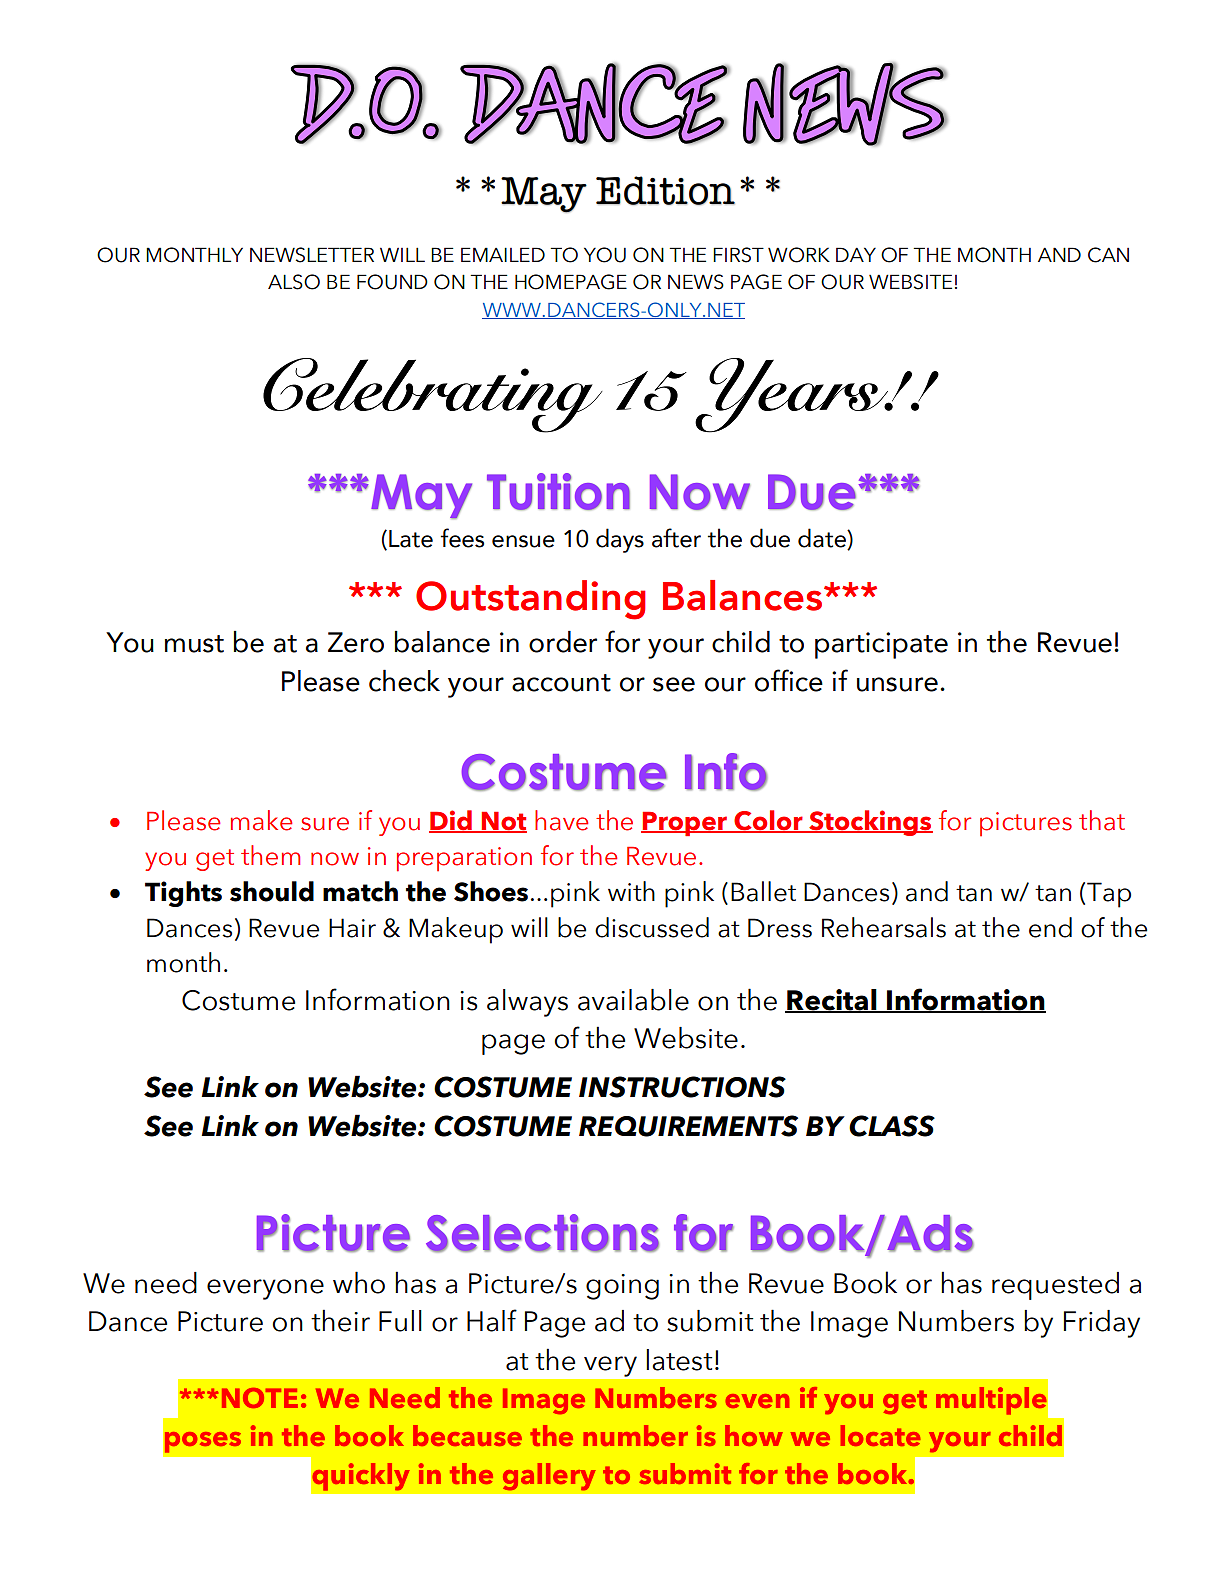  Describe the element at coordinates (881, 645) in the screenshot. I see `participate` at that location.
